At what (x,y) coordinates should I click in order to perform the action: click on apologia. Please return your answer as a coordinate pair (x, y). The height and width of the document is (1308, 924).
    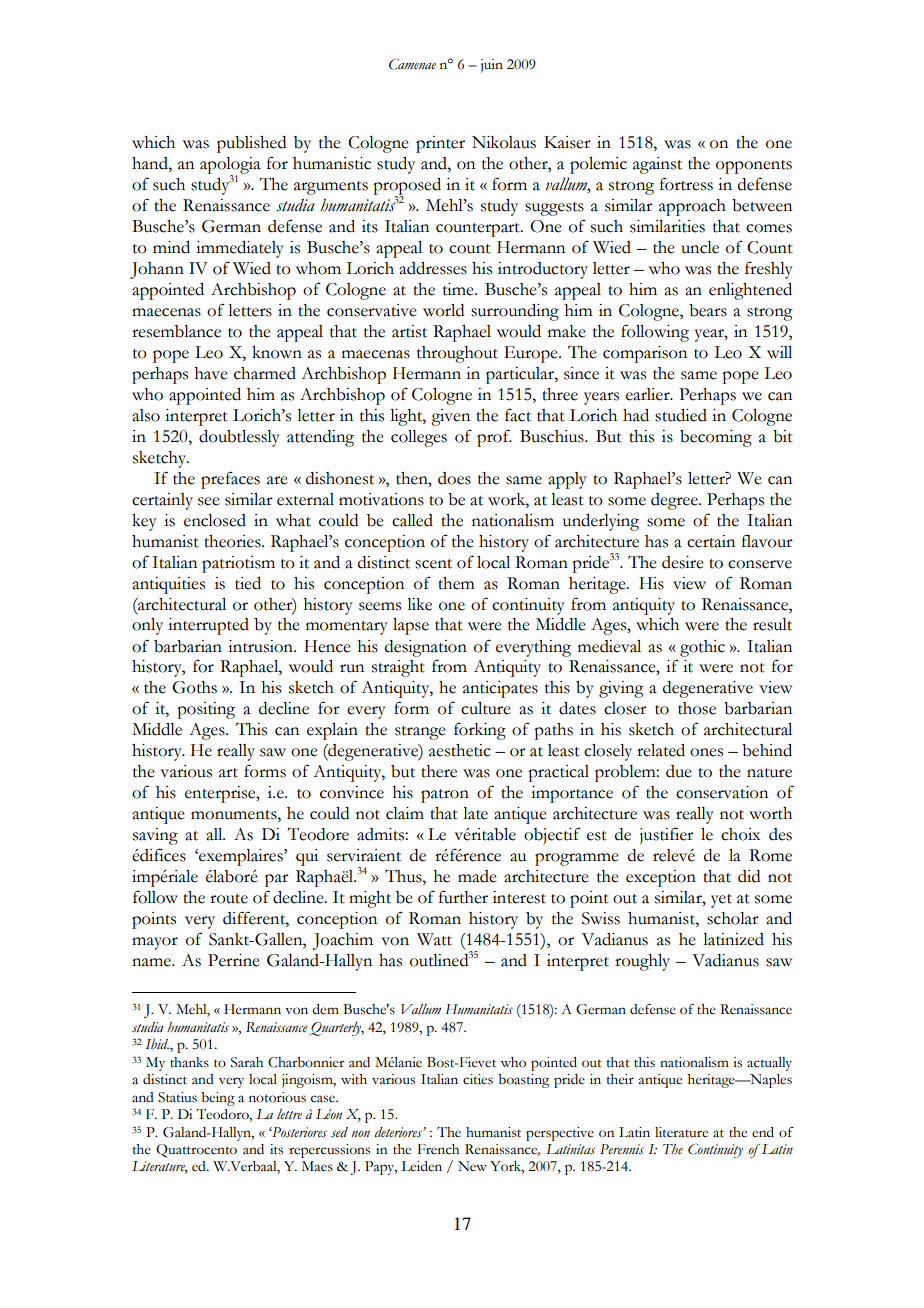
    Looking at the image, I should click on (230, 166).
